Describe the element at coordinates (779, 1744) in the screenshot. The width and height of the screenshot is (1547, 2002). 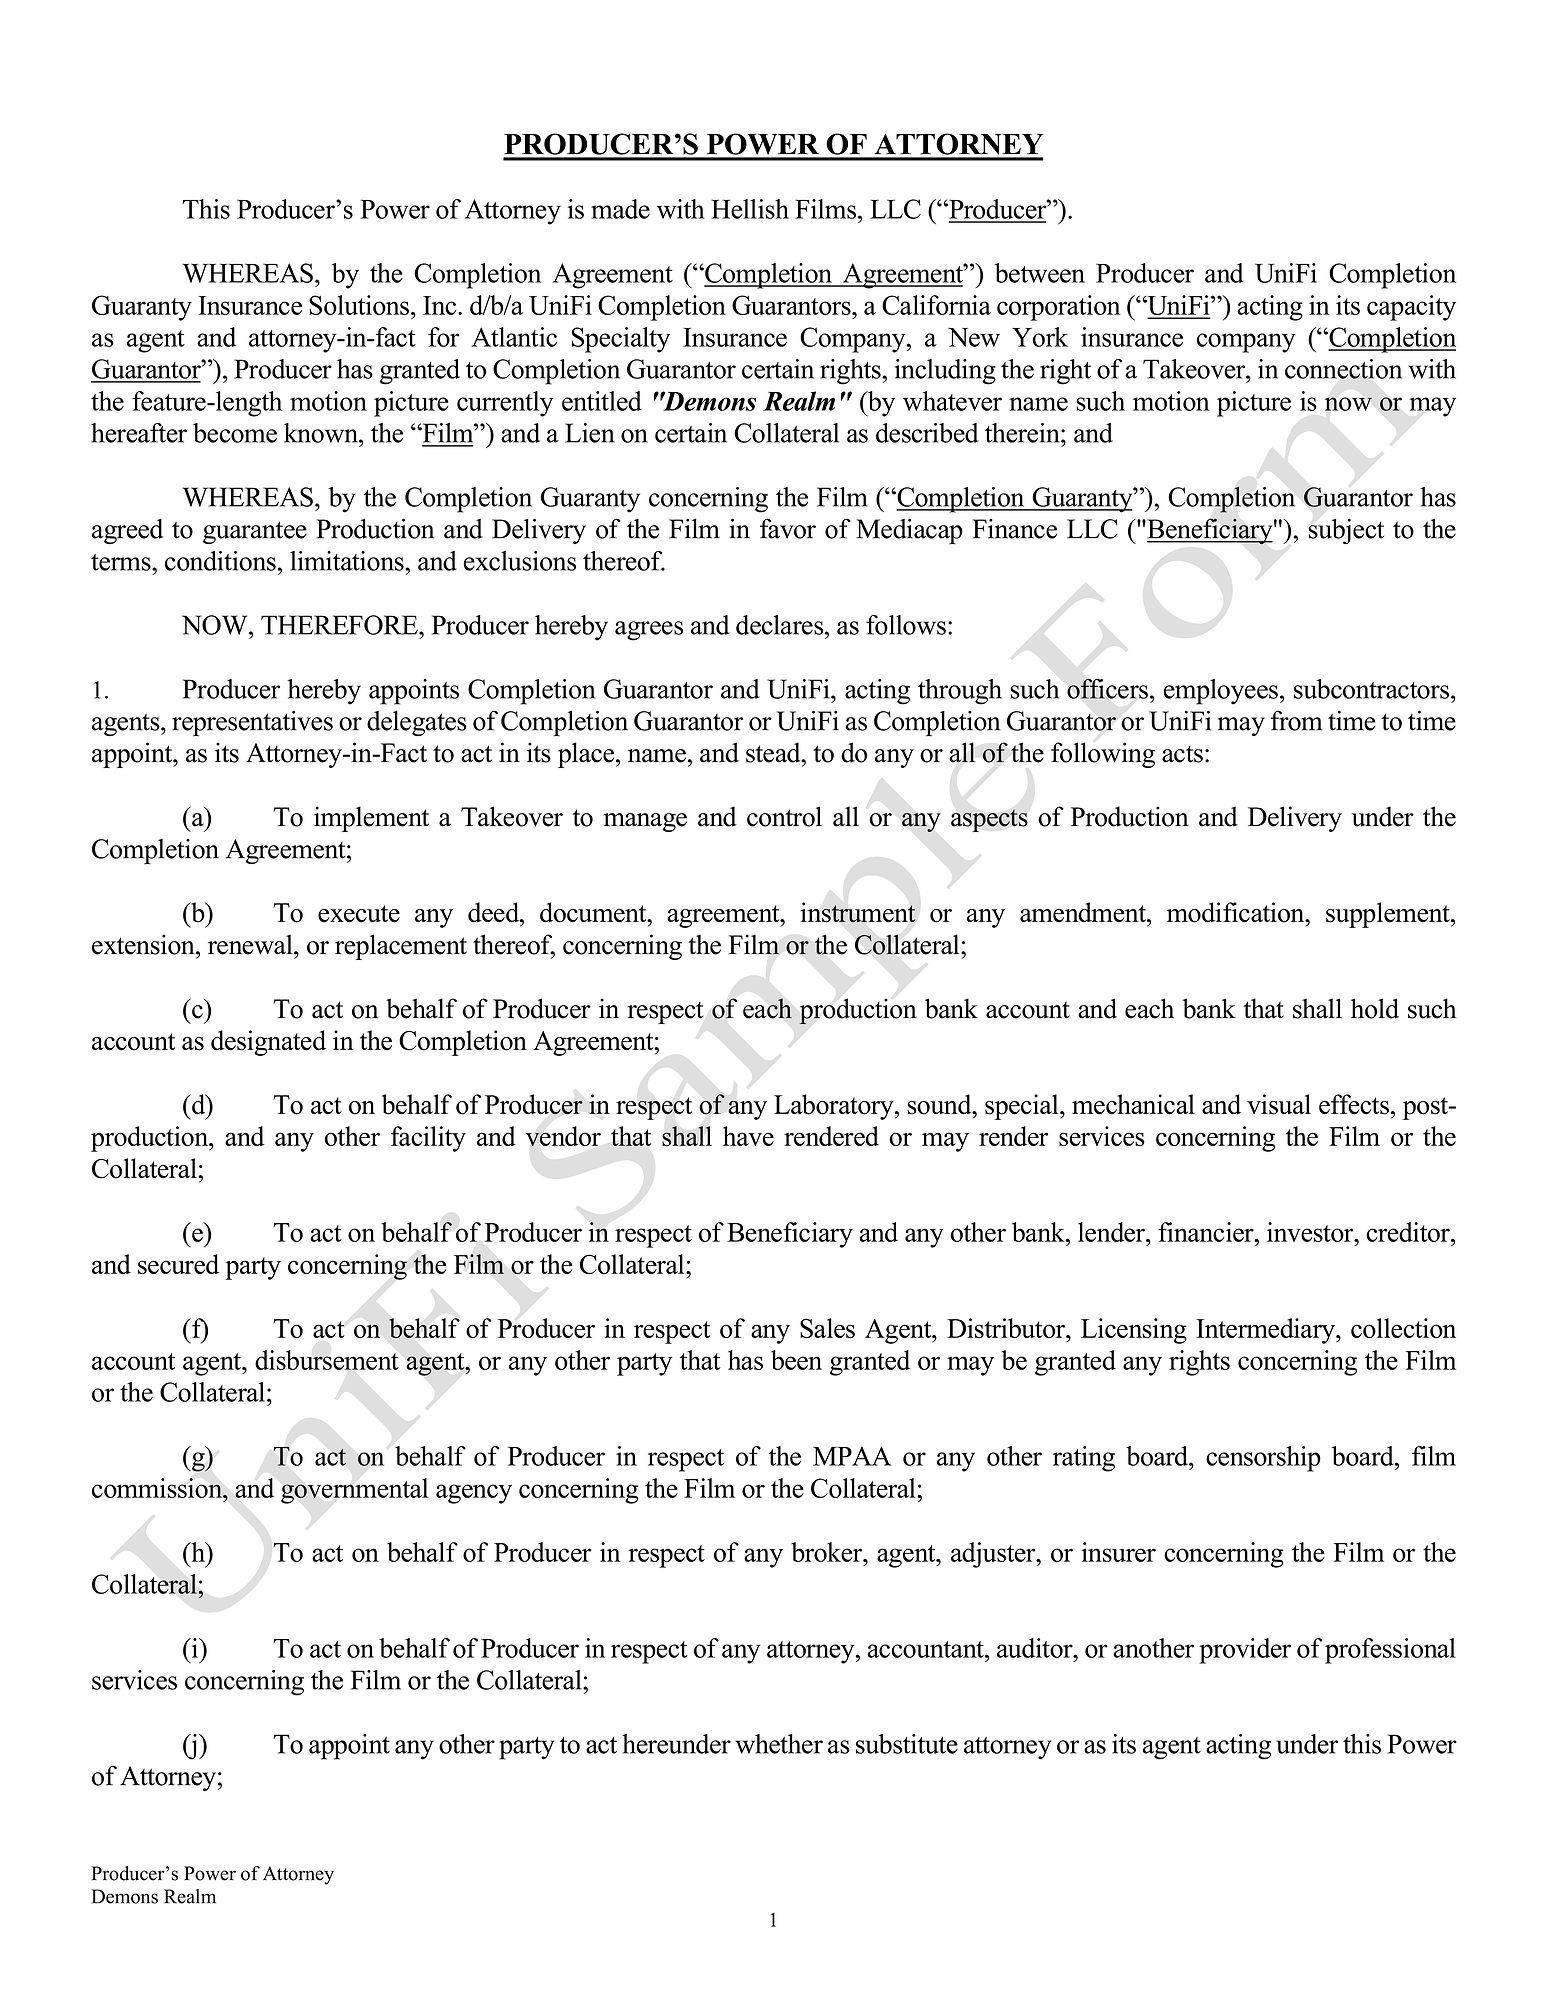
I see `whether` at that location.
